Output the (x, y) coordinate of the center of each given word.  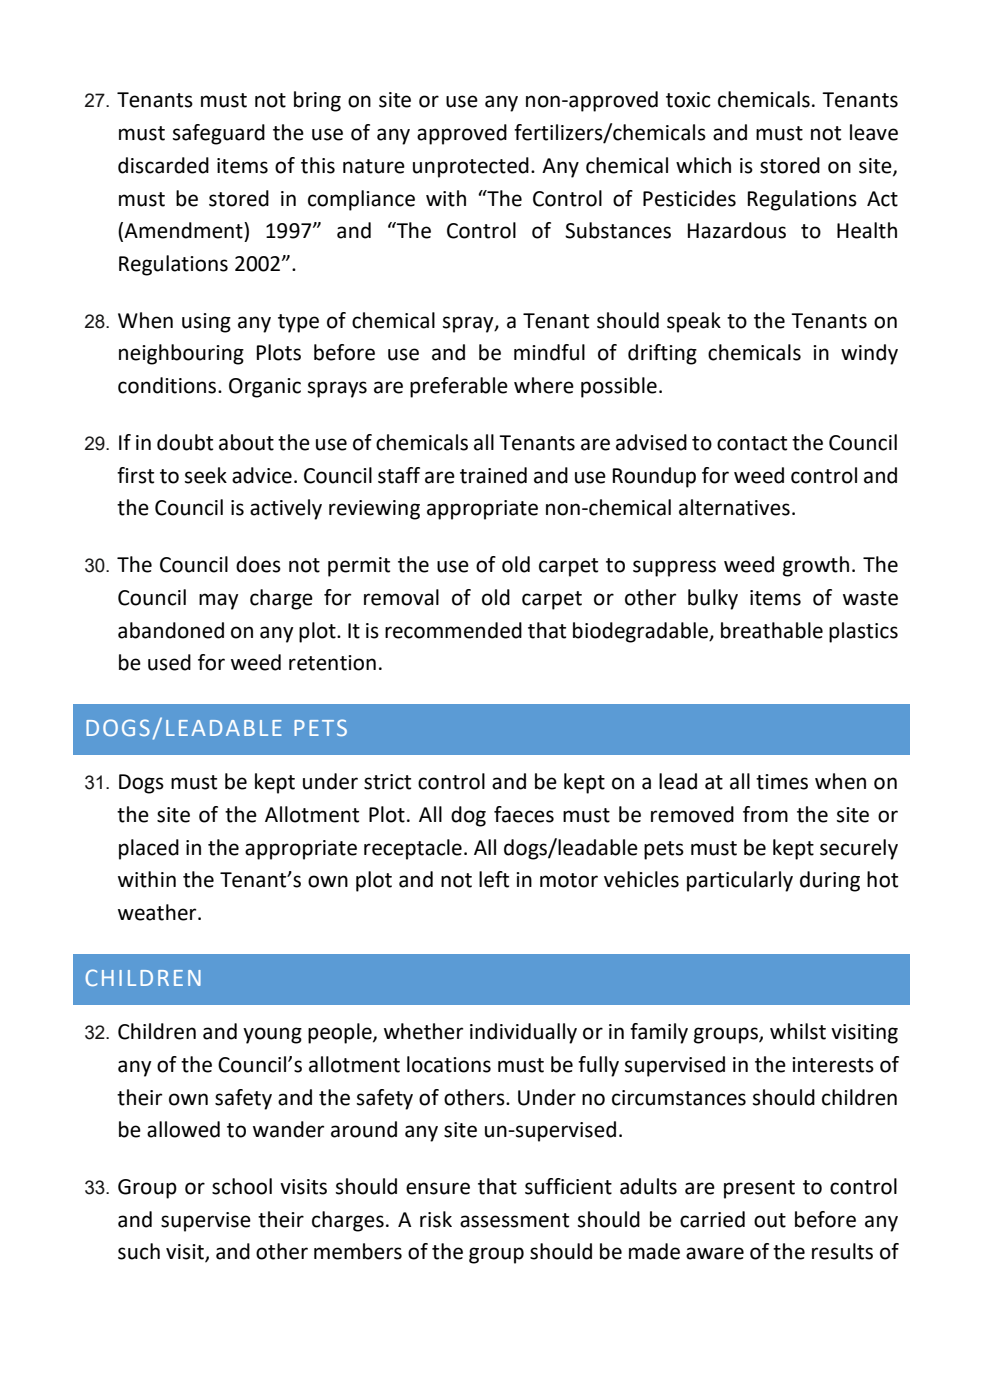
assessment (514, 1220)
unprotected (471, 167)
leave (874, 132)
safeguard (219, 134)
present (759, 1189)
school (242, 1186)
